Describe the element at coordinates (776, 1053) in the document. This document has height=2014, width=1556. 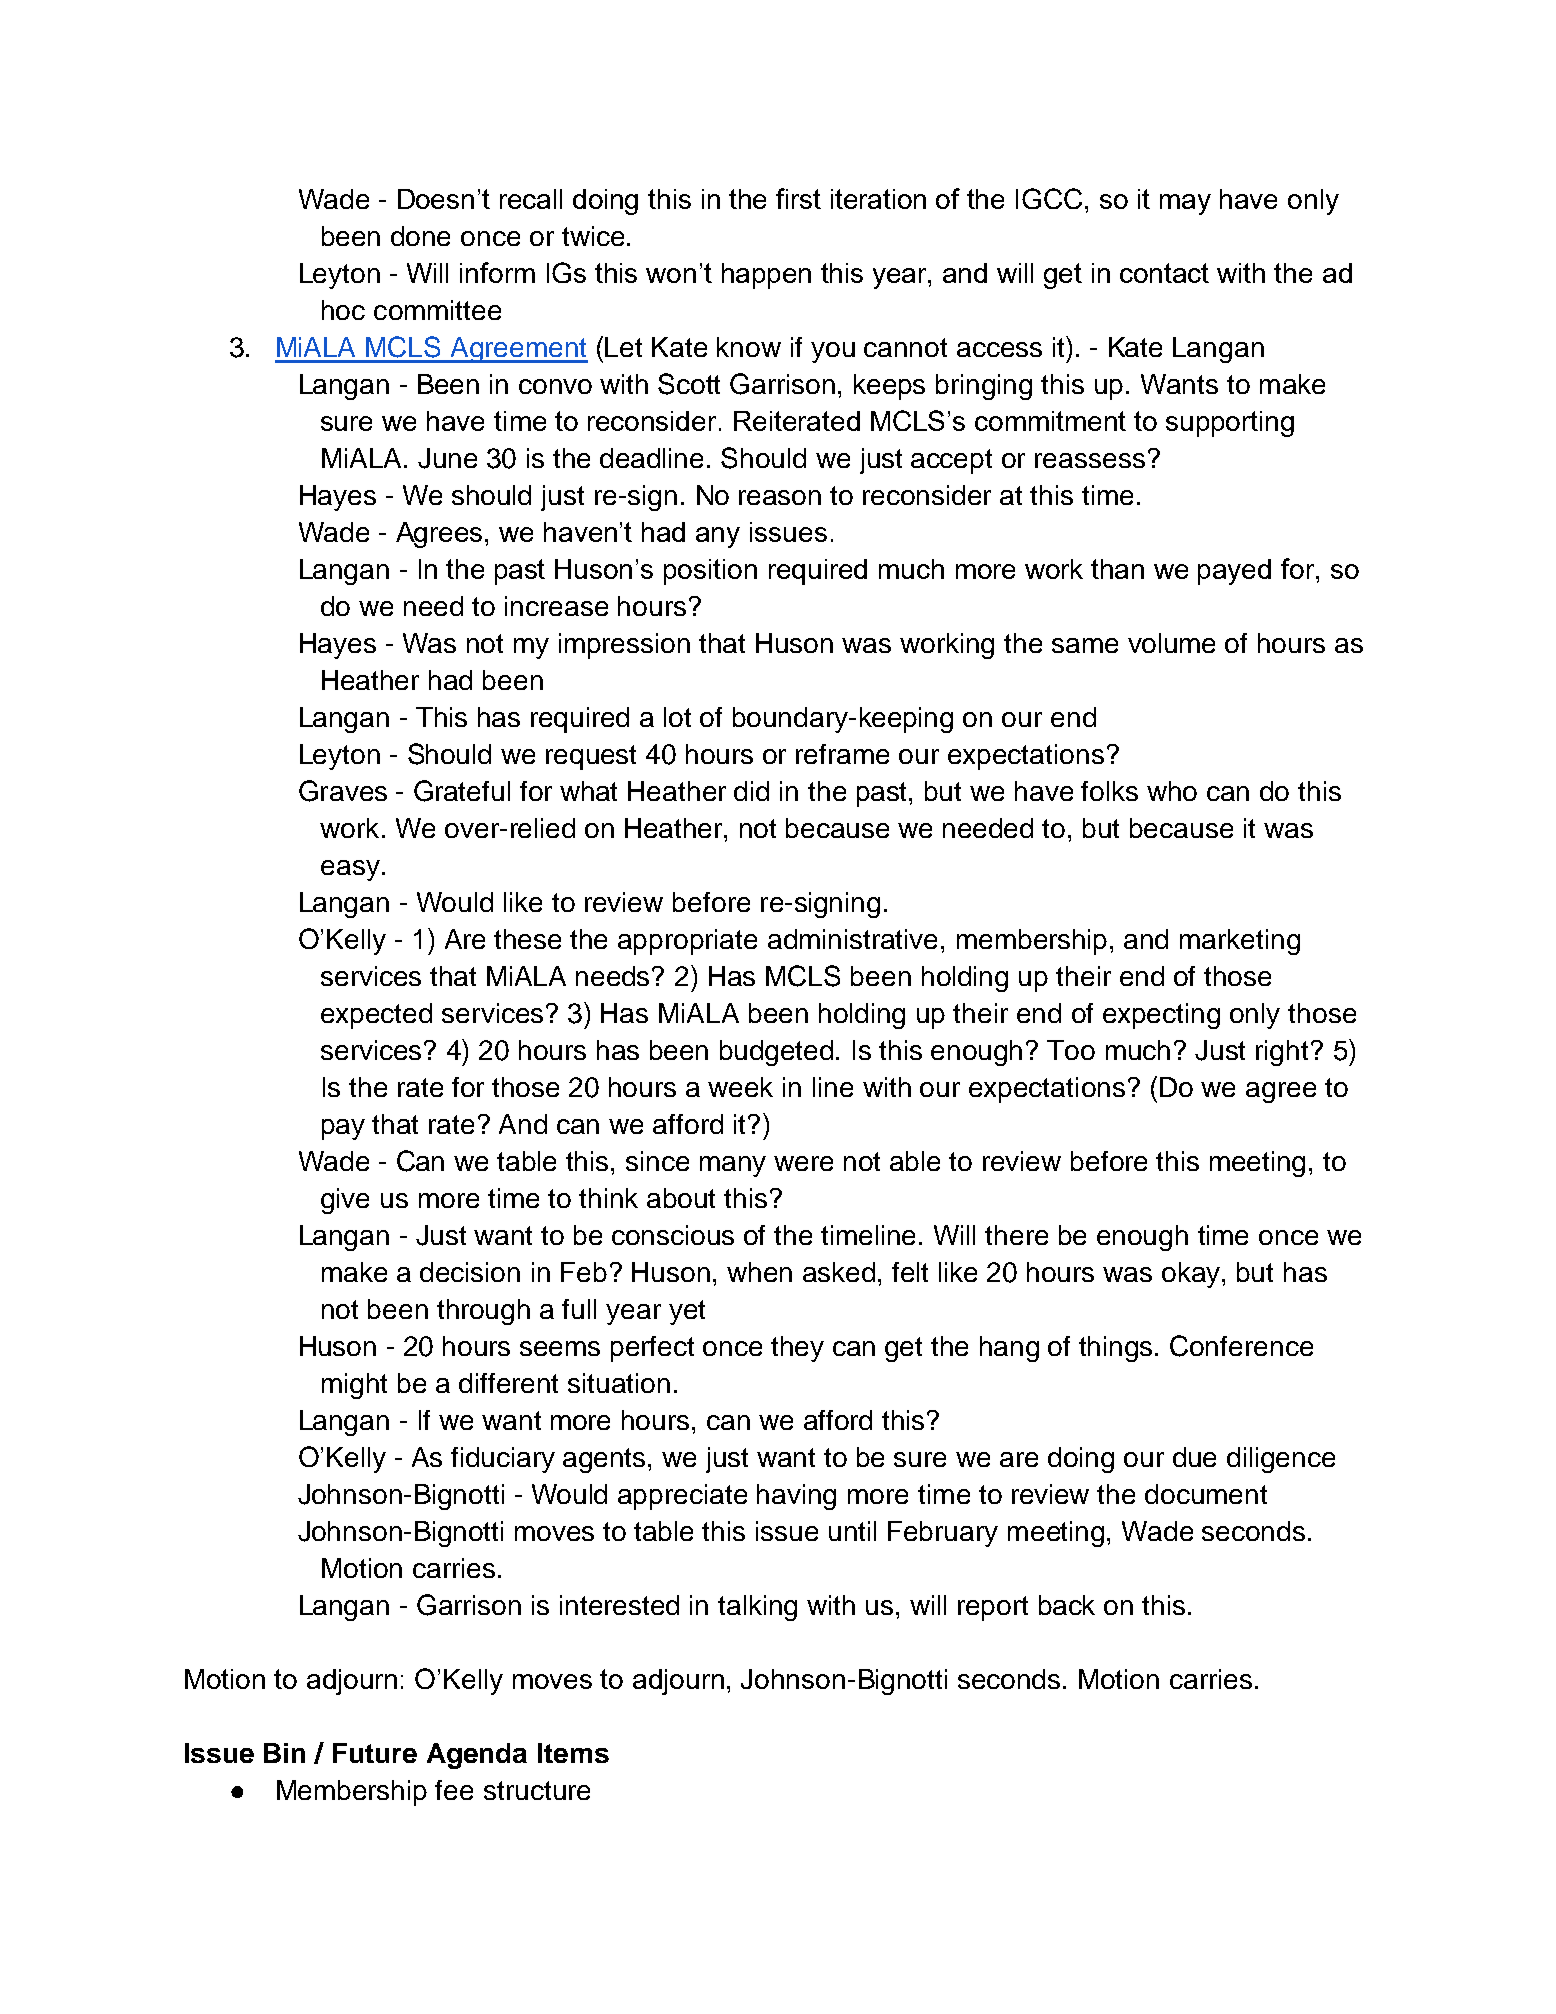
I see `budgeted` at that location.
